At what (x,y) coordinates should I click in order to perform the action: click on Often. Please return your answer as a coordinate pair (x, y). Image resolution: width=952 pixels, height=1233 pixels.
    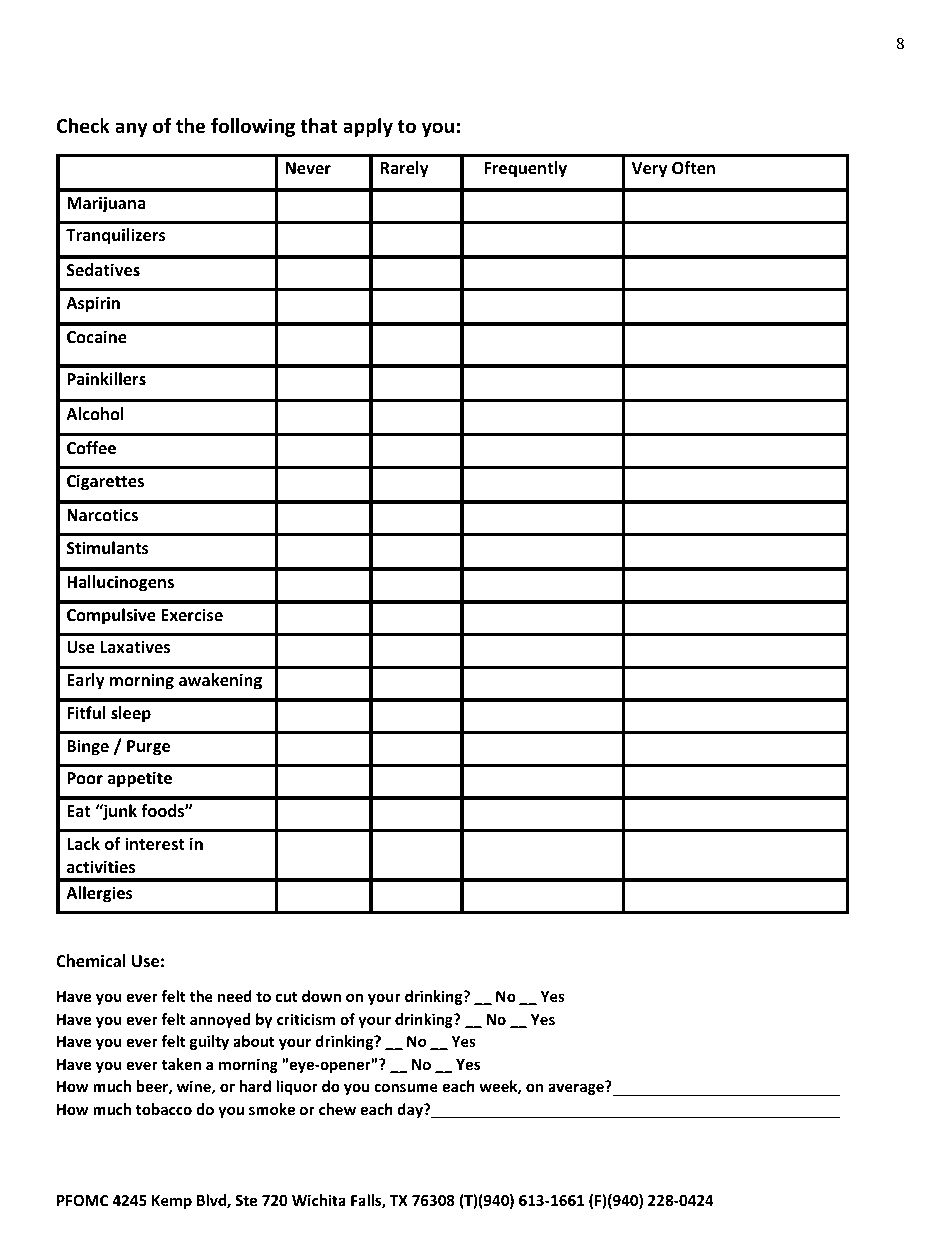
    Looking at the image, I should click on (693, 168).
